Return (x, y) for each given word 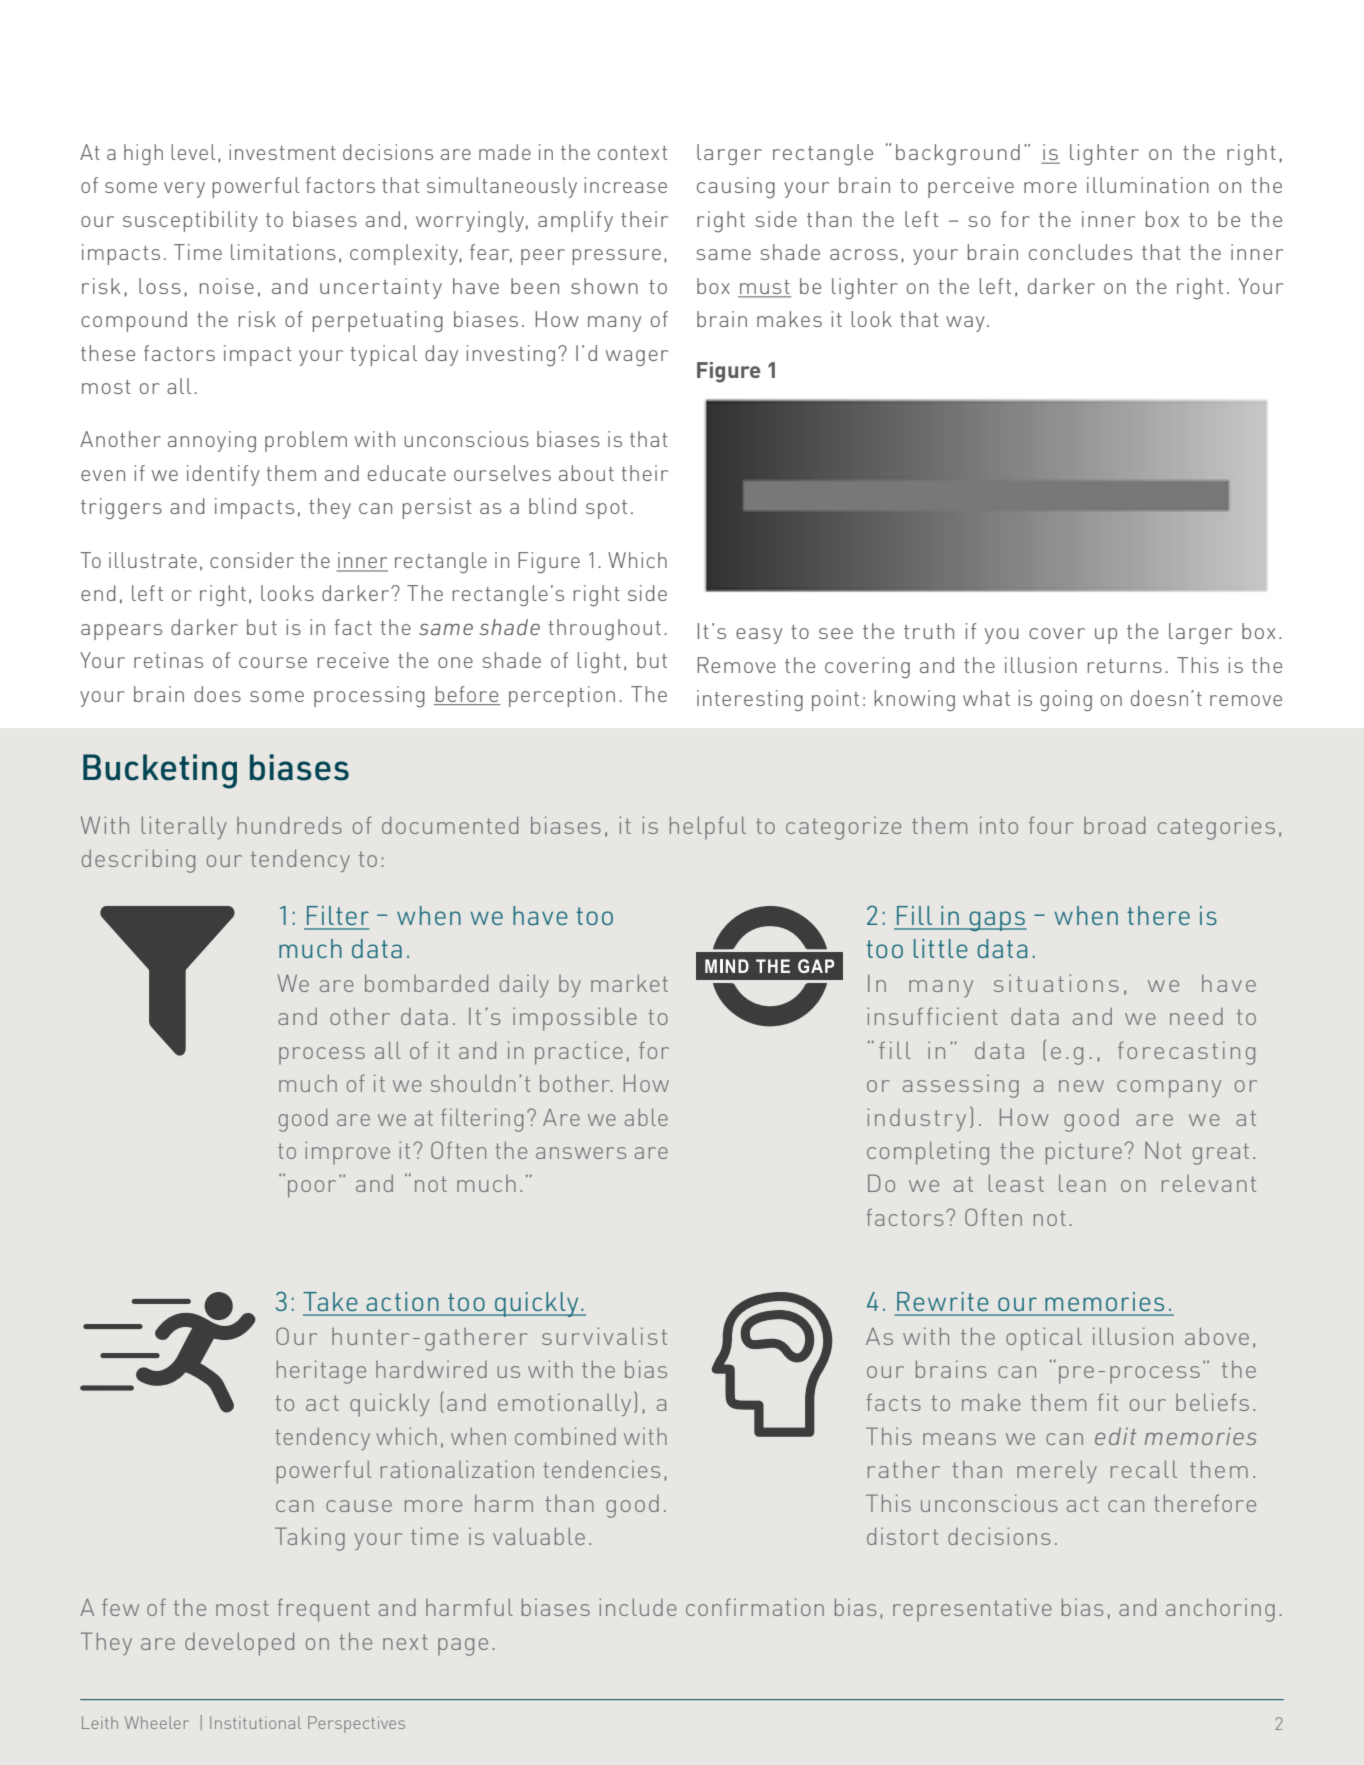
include (638, 1607)
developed (239, 1644)
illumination (1148, 185)
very (184, 190)
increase (625, 185)
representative (972, 1610)
